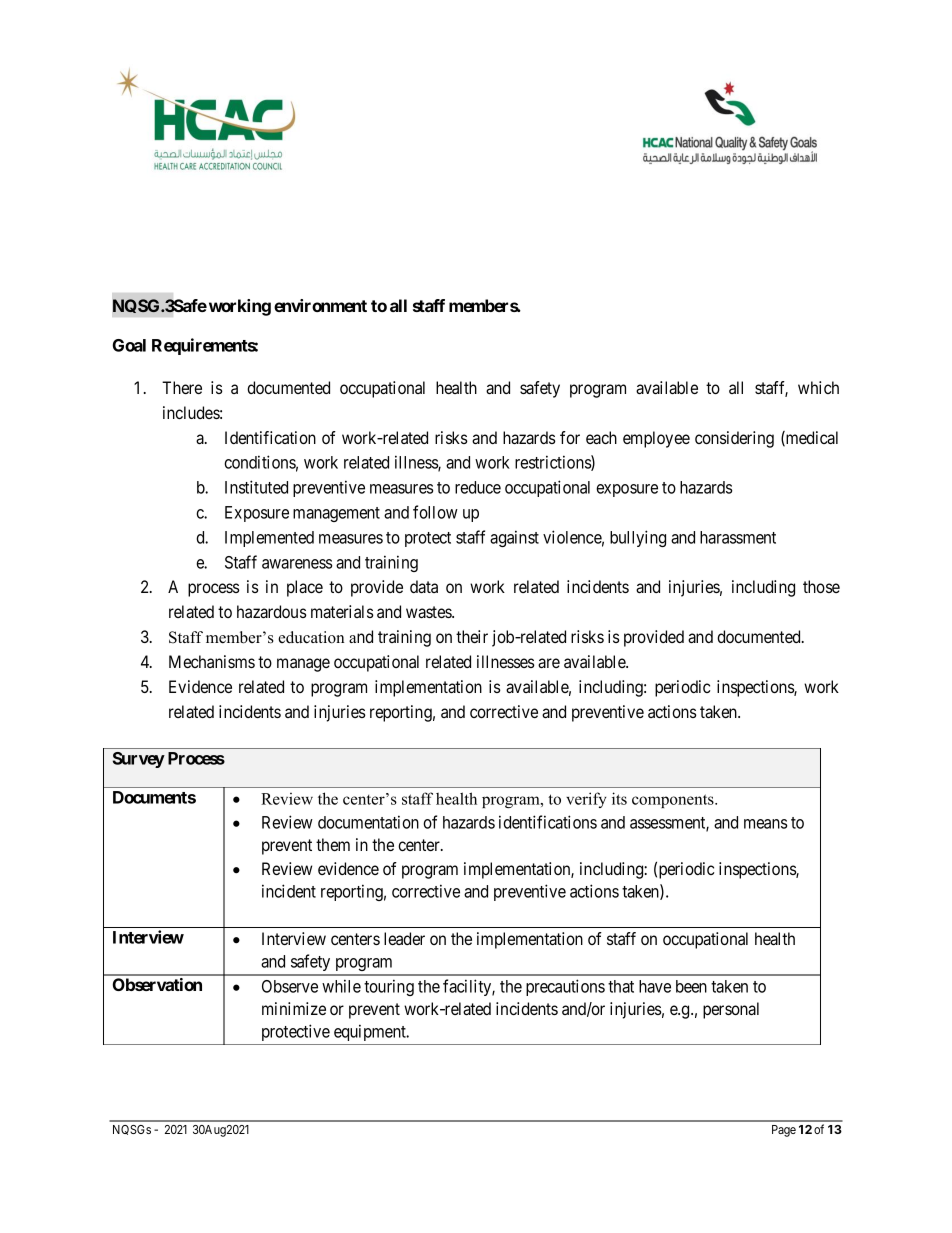  What do you see at coordinates (435, 512) in the document?
I see `follow` at bounding box center [435, 512].
